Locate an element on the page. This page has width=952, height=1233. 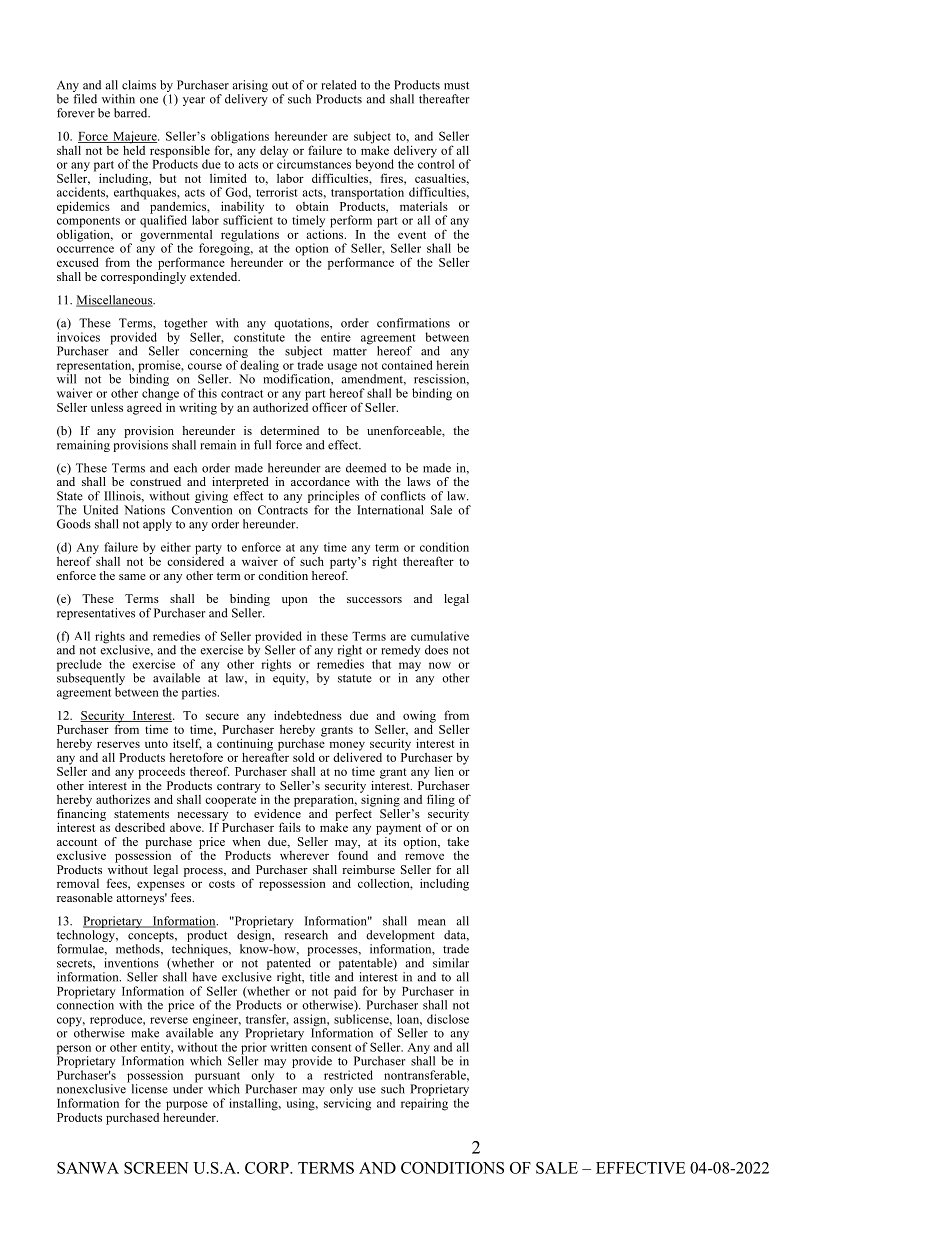
unless is located at coordinates (107, 407).
